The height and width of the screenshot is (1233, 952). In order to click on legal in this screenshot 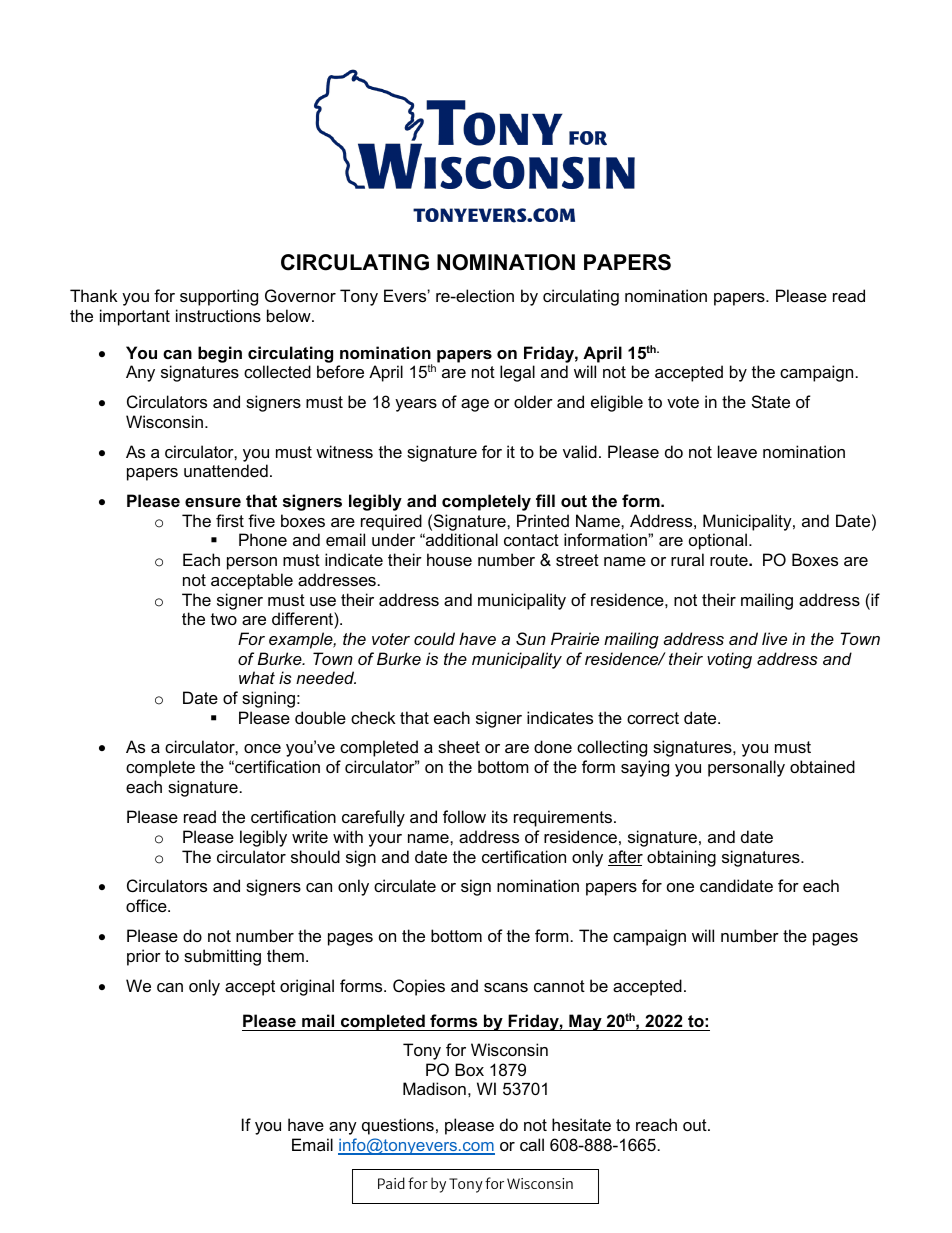, I will do `click(517, 373)`.
